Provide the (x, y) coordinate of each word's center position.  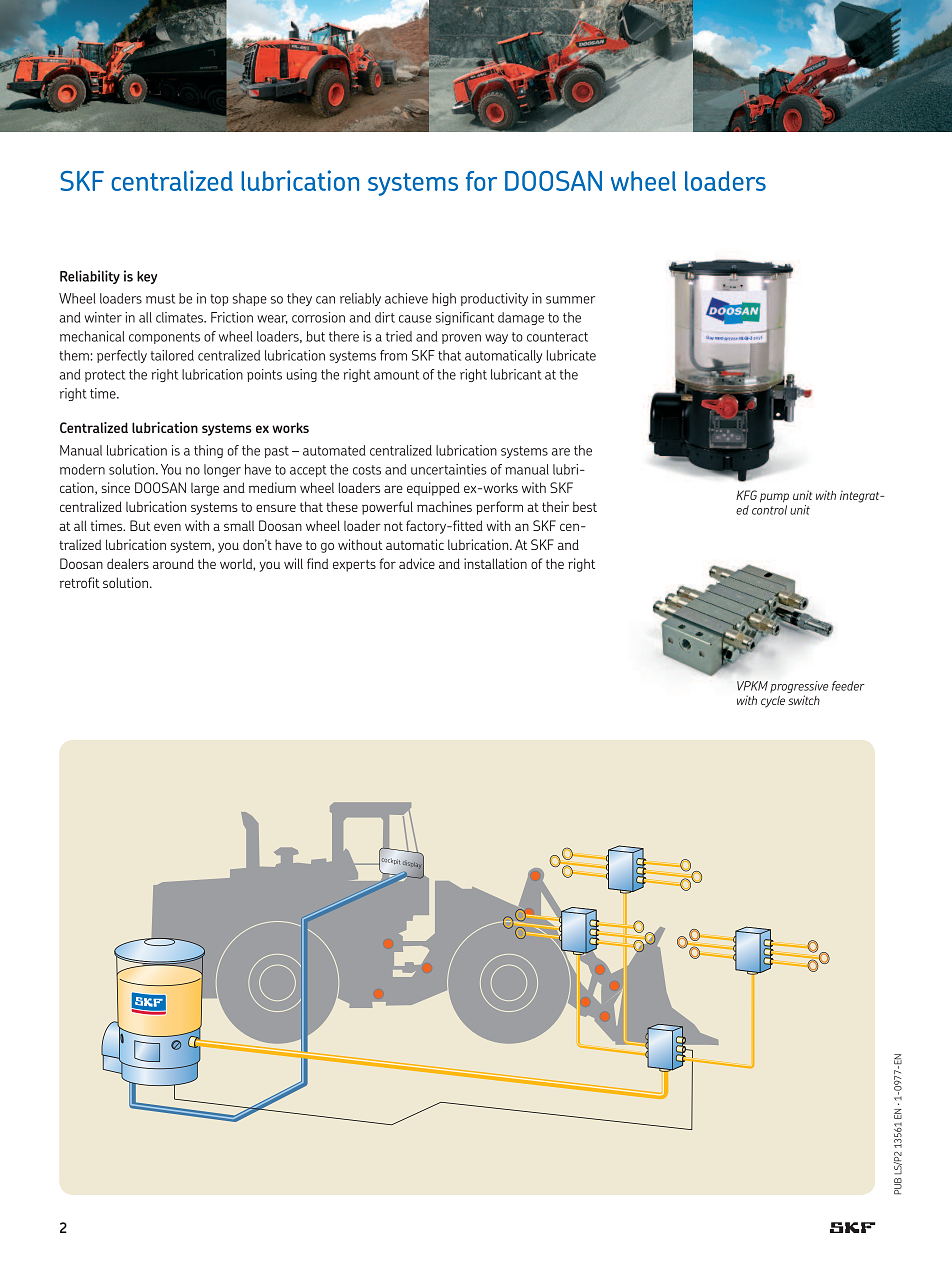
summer (570, 300)
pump (774, 497)
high (444, 299)
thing (208, 451)
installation (495, 563)
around (173, 563)
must (160, 299)
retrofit (80, 582)
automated (334, 450)
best (585, 507)
